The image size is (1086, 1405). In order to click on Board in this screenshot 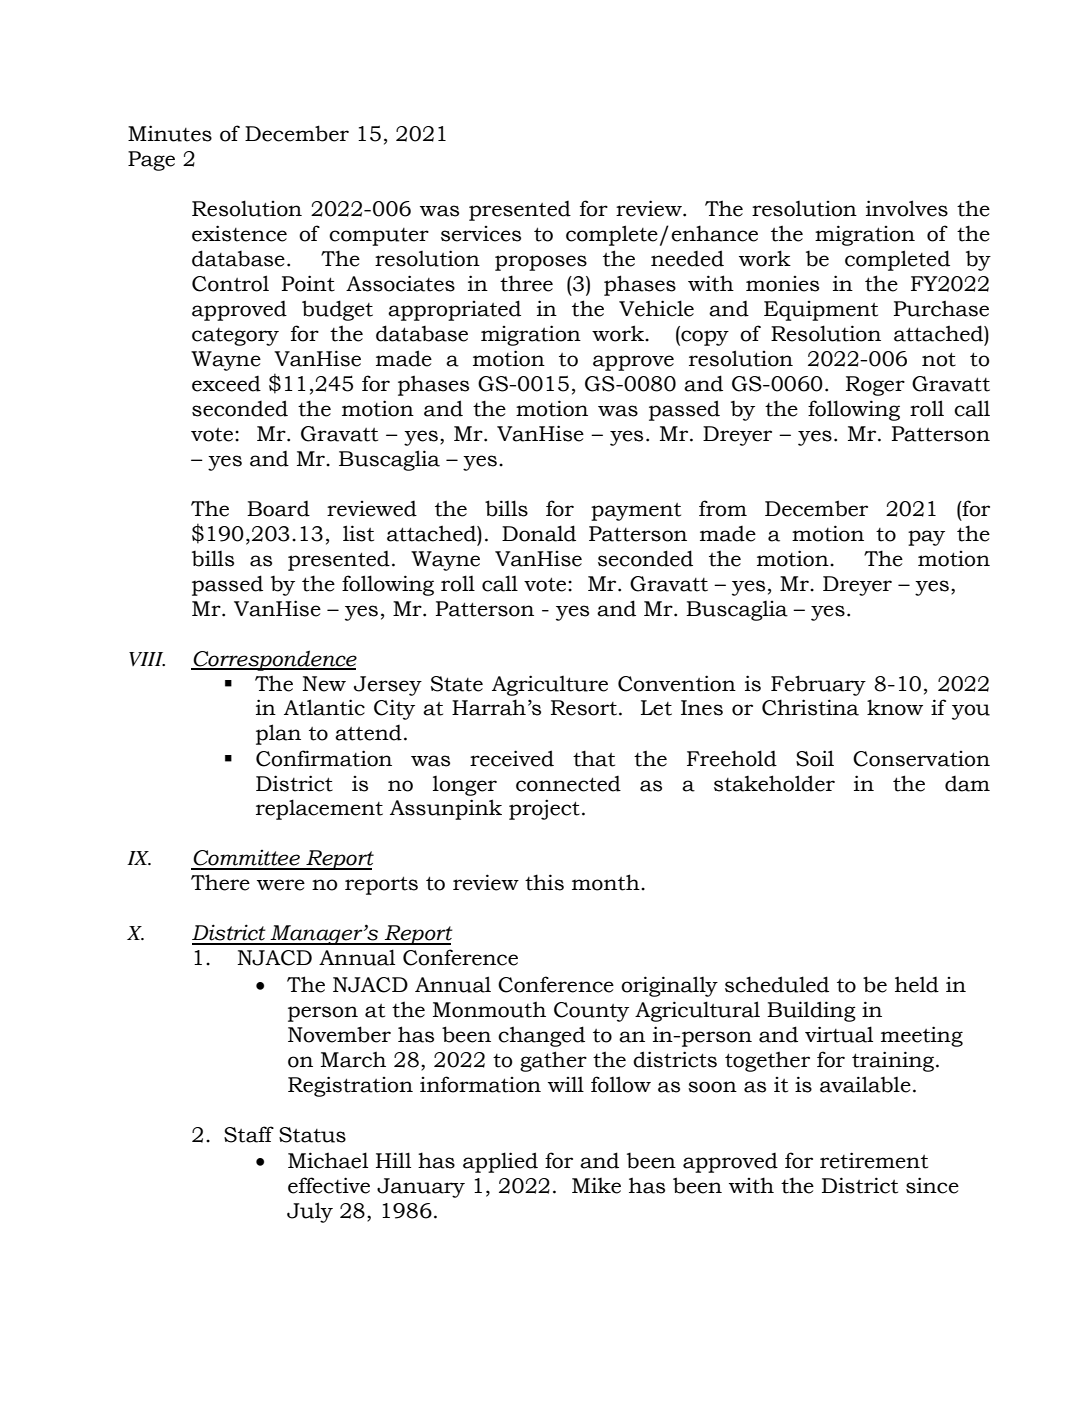, I will do `click(278, 508)`.
